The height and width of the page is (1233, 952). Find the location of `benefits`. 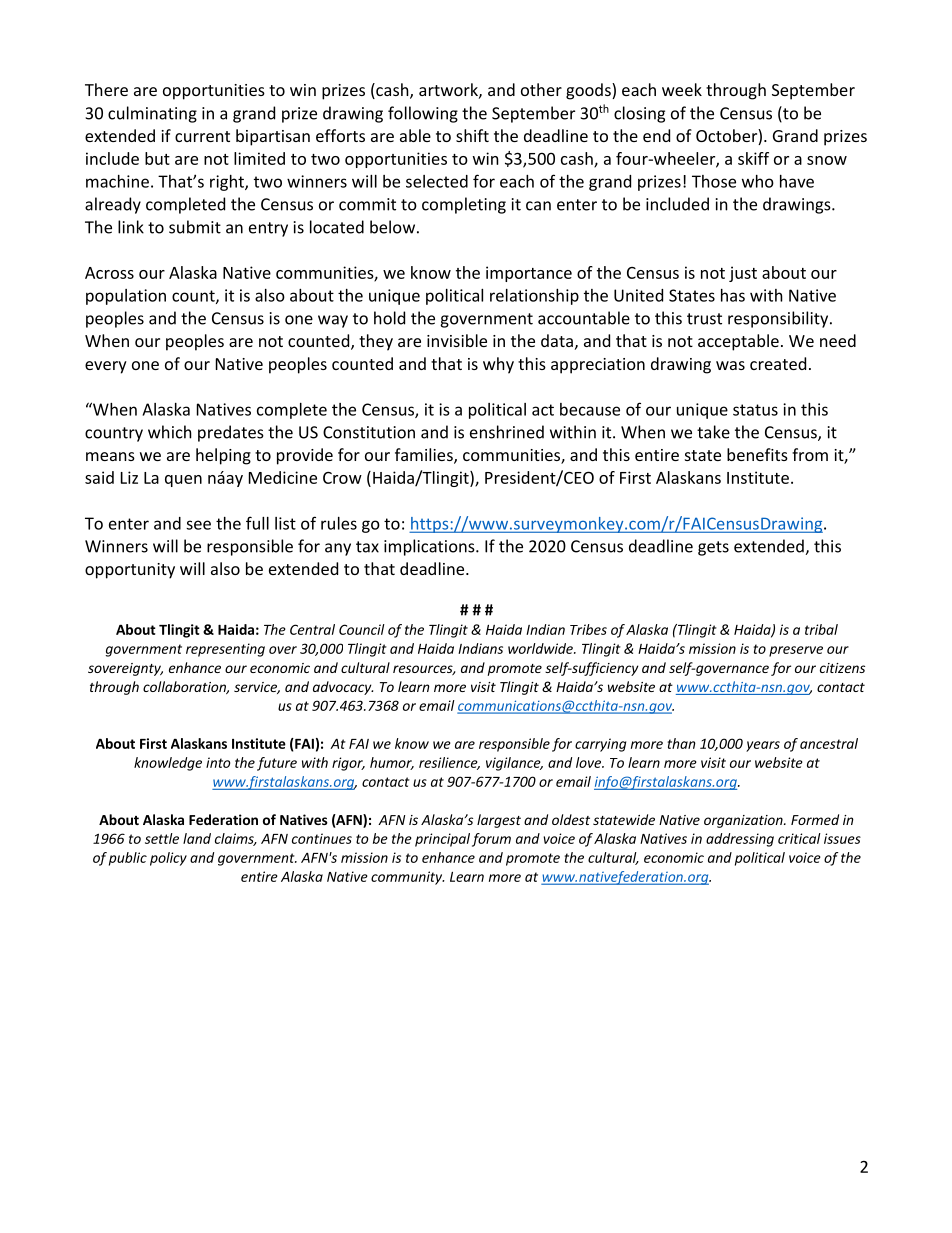

benefits is located at coordinates (757, 454).
